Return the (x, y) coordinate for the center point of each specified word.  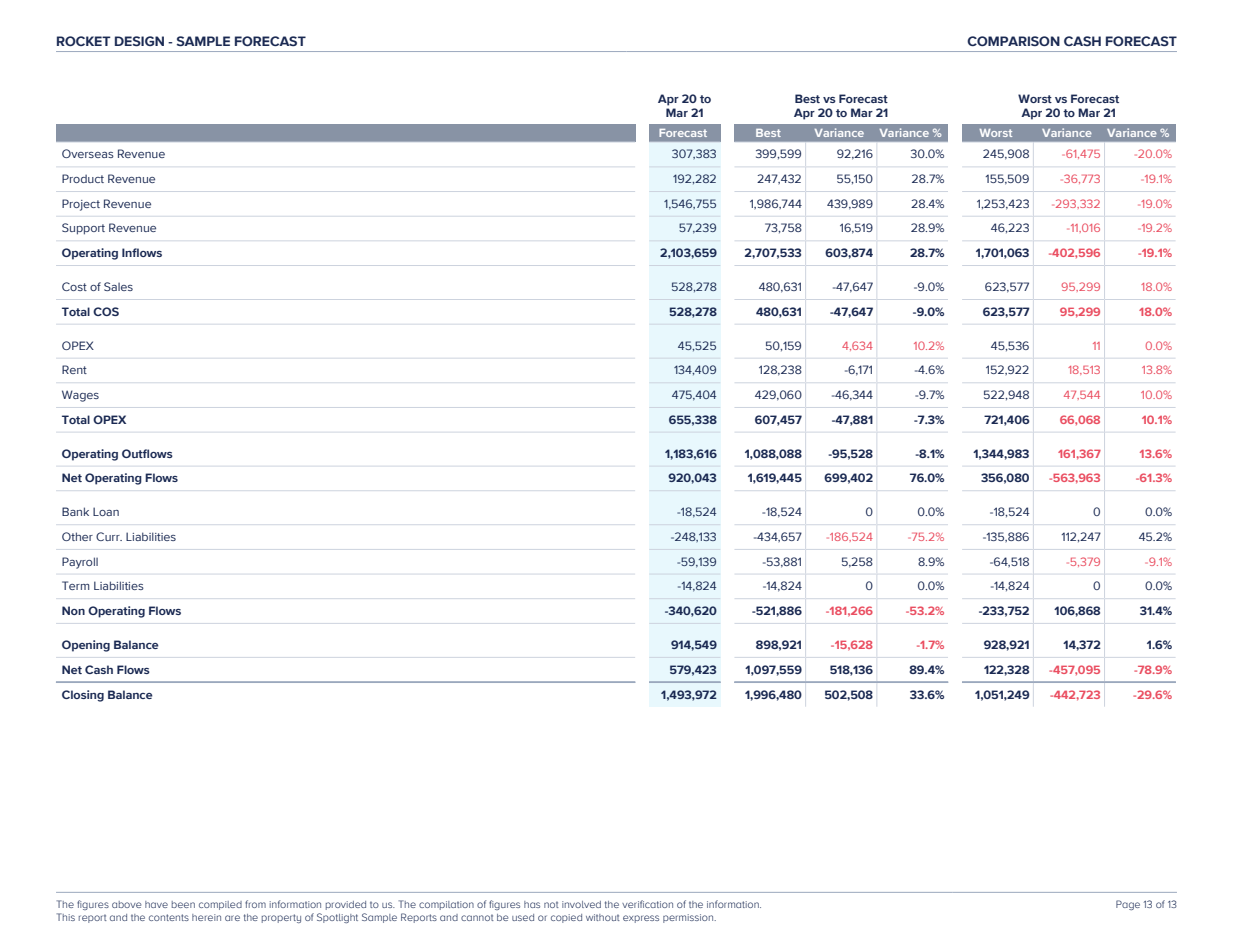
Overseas (88, 153)
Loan (106, 511)
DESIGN (139, 41)
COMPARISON (1013, 41)
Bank (75, 511)
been (183, 904)
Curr (109, 536)
